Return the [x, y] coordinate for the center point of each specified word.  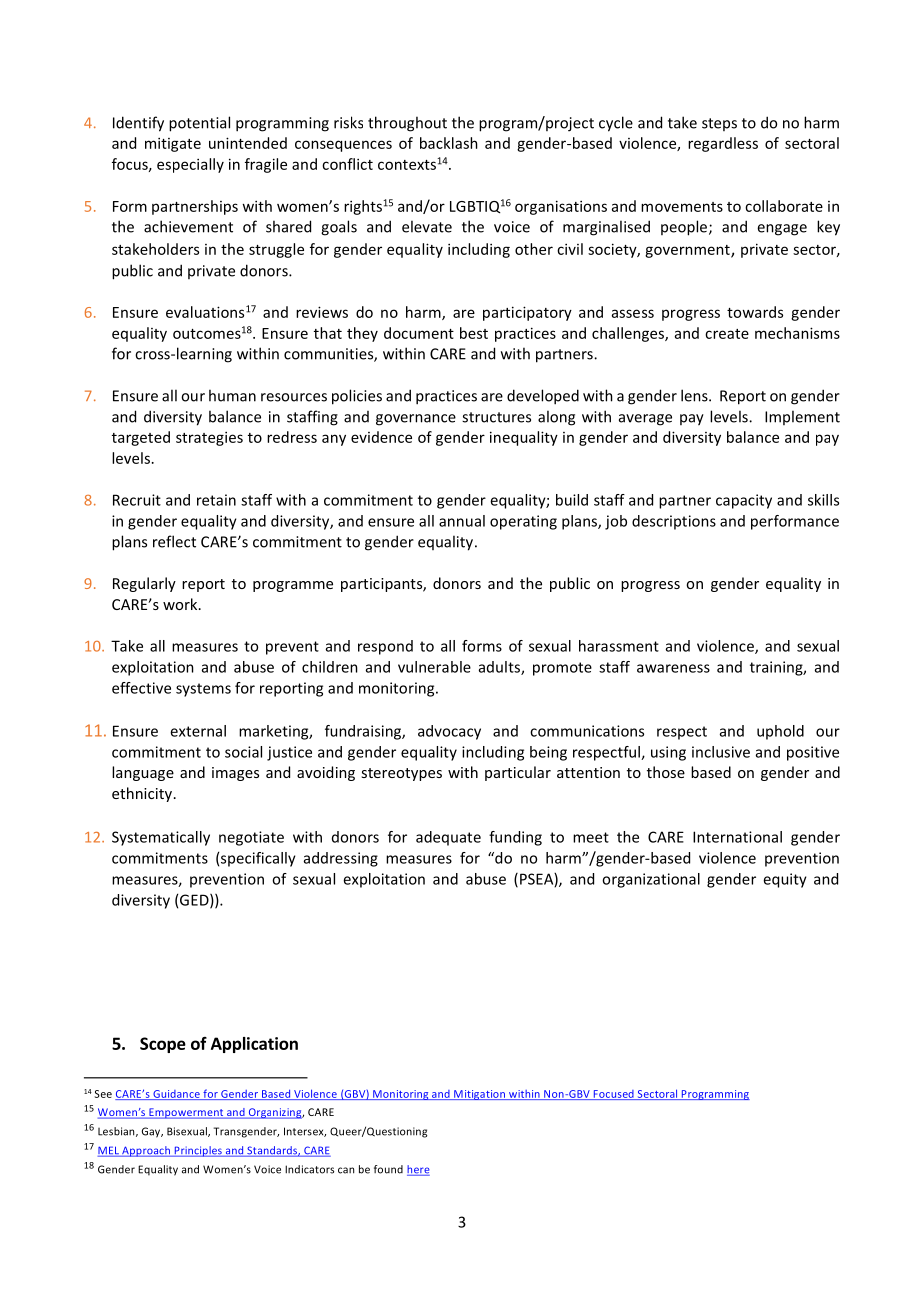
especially [190, 165]
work [181, 604]
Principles [198, 1151]
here [418, 1170]
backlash [449, 143]
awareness [673, 668]
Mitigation [480, 1095]
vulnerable [434, 667]
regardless [723, 144]
